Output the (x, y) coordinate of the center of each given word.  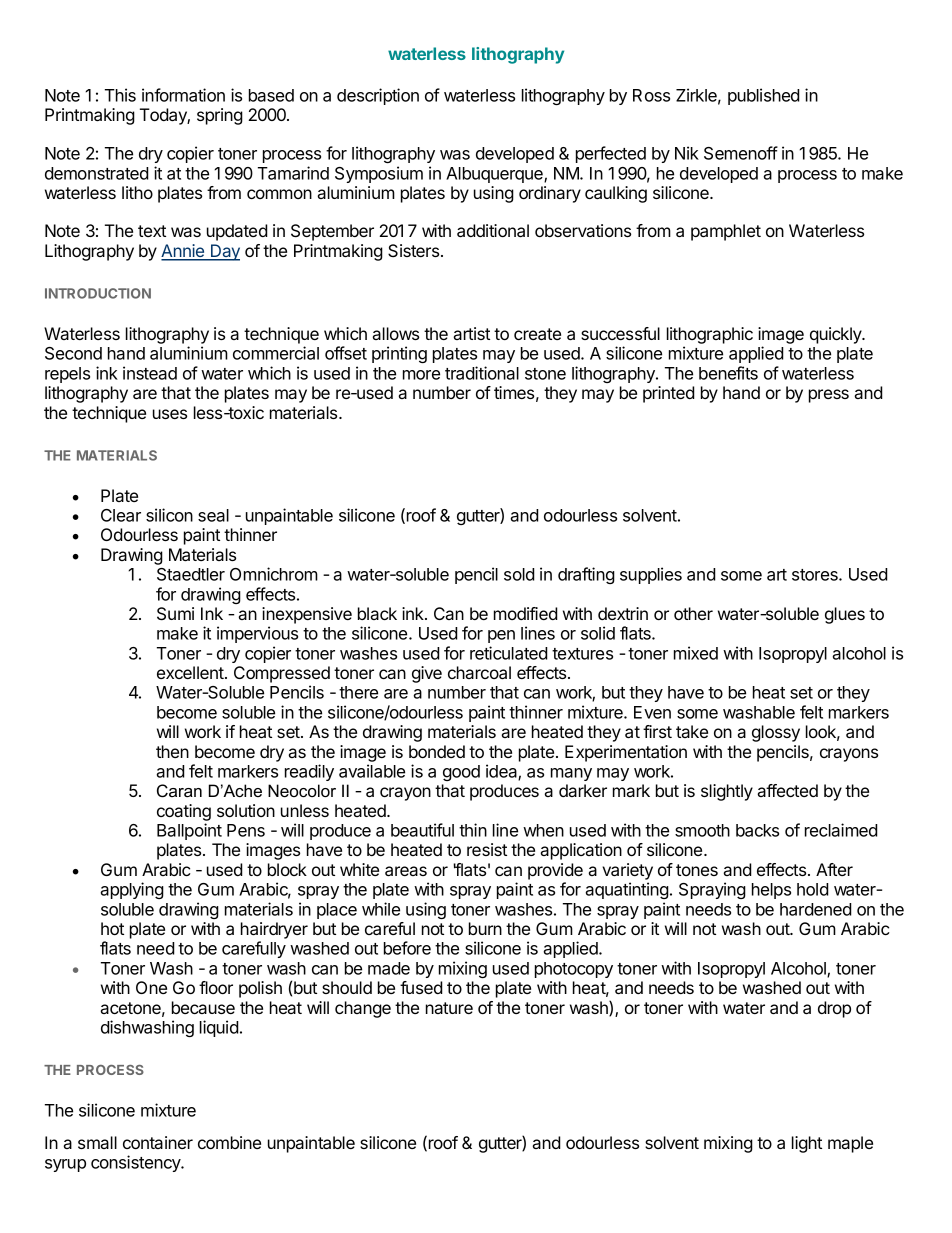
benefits (728, 373)
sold (519, 574)
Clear (121, 515)
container (158, 1142)
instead (150, 373)
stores (816, 575)
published (764, 96)
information (183, 95)
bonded (437, 751)
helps (771, 891)
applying (132, 890)
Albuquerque (495, 175)
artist (472, 333)
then (172, 751)
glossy (776, 733)
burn (485, 928)
